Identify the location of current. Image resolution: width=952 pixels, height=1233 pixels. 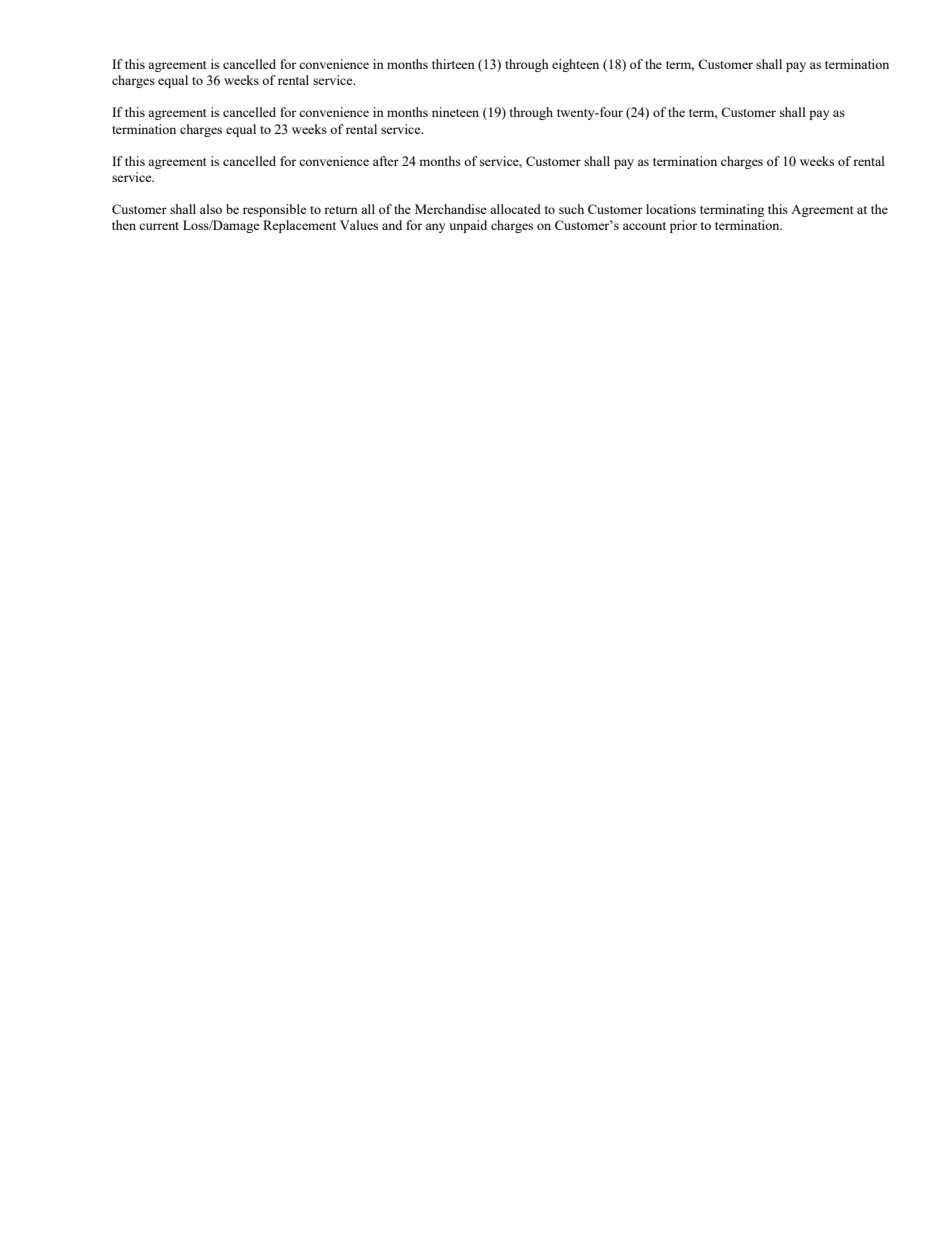
(159, 226).
